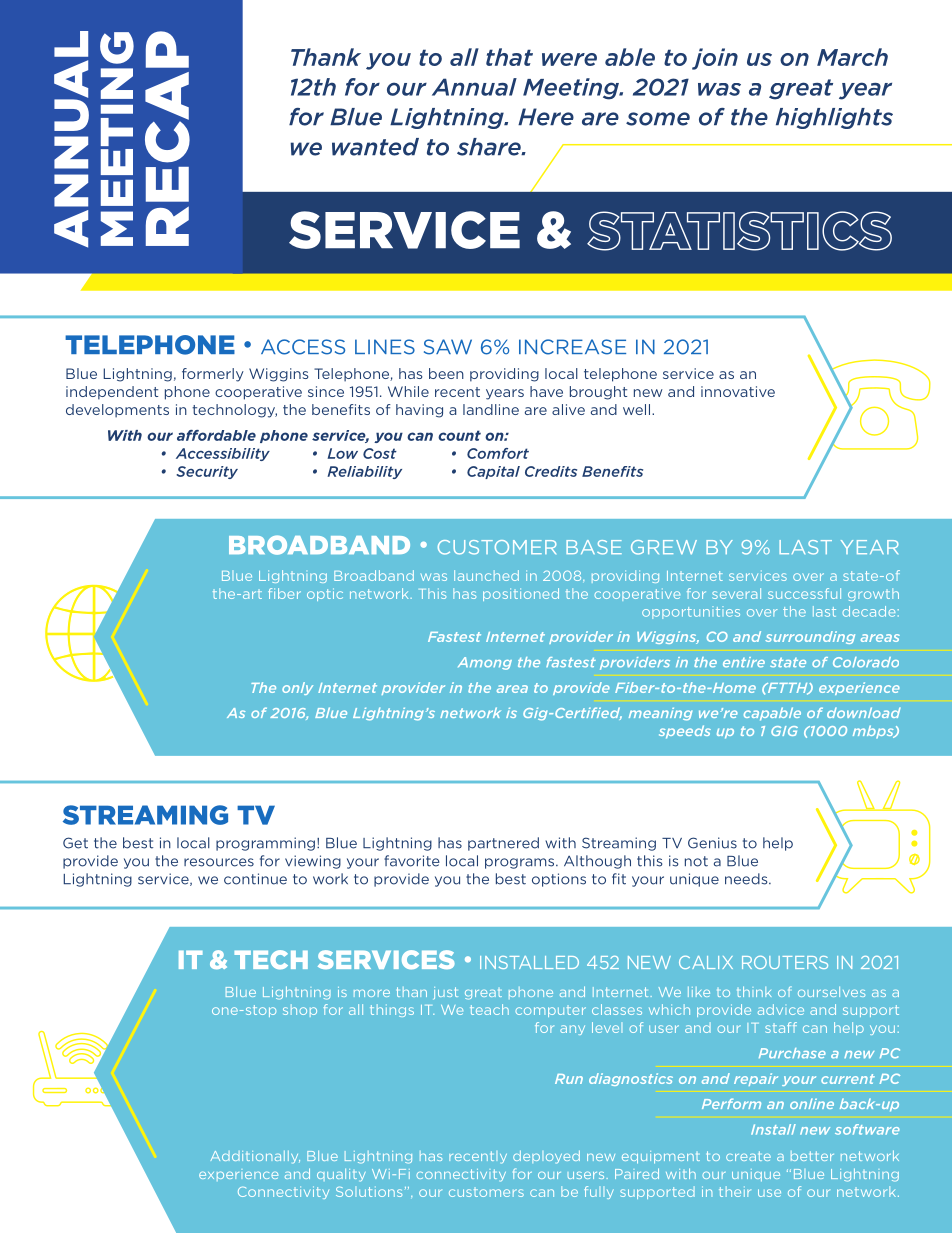 The width and height of the image is (952, 1233). Describe the element at coordinates (375, 147) in the image. I see `wanted` at that location.
